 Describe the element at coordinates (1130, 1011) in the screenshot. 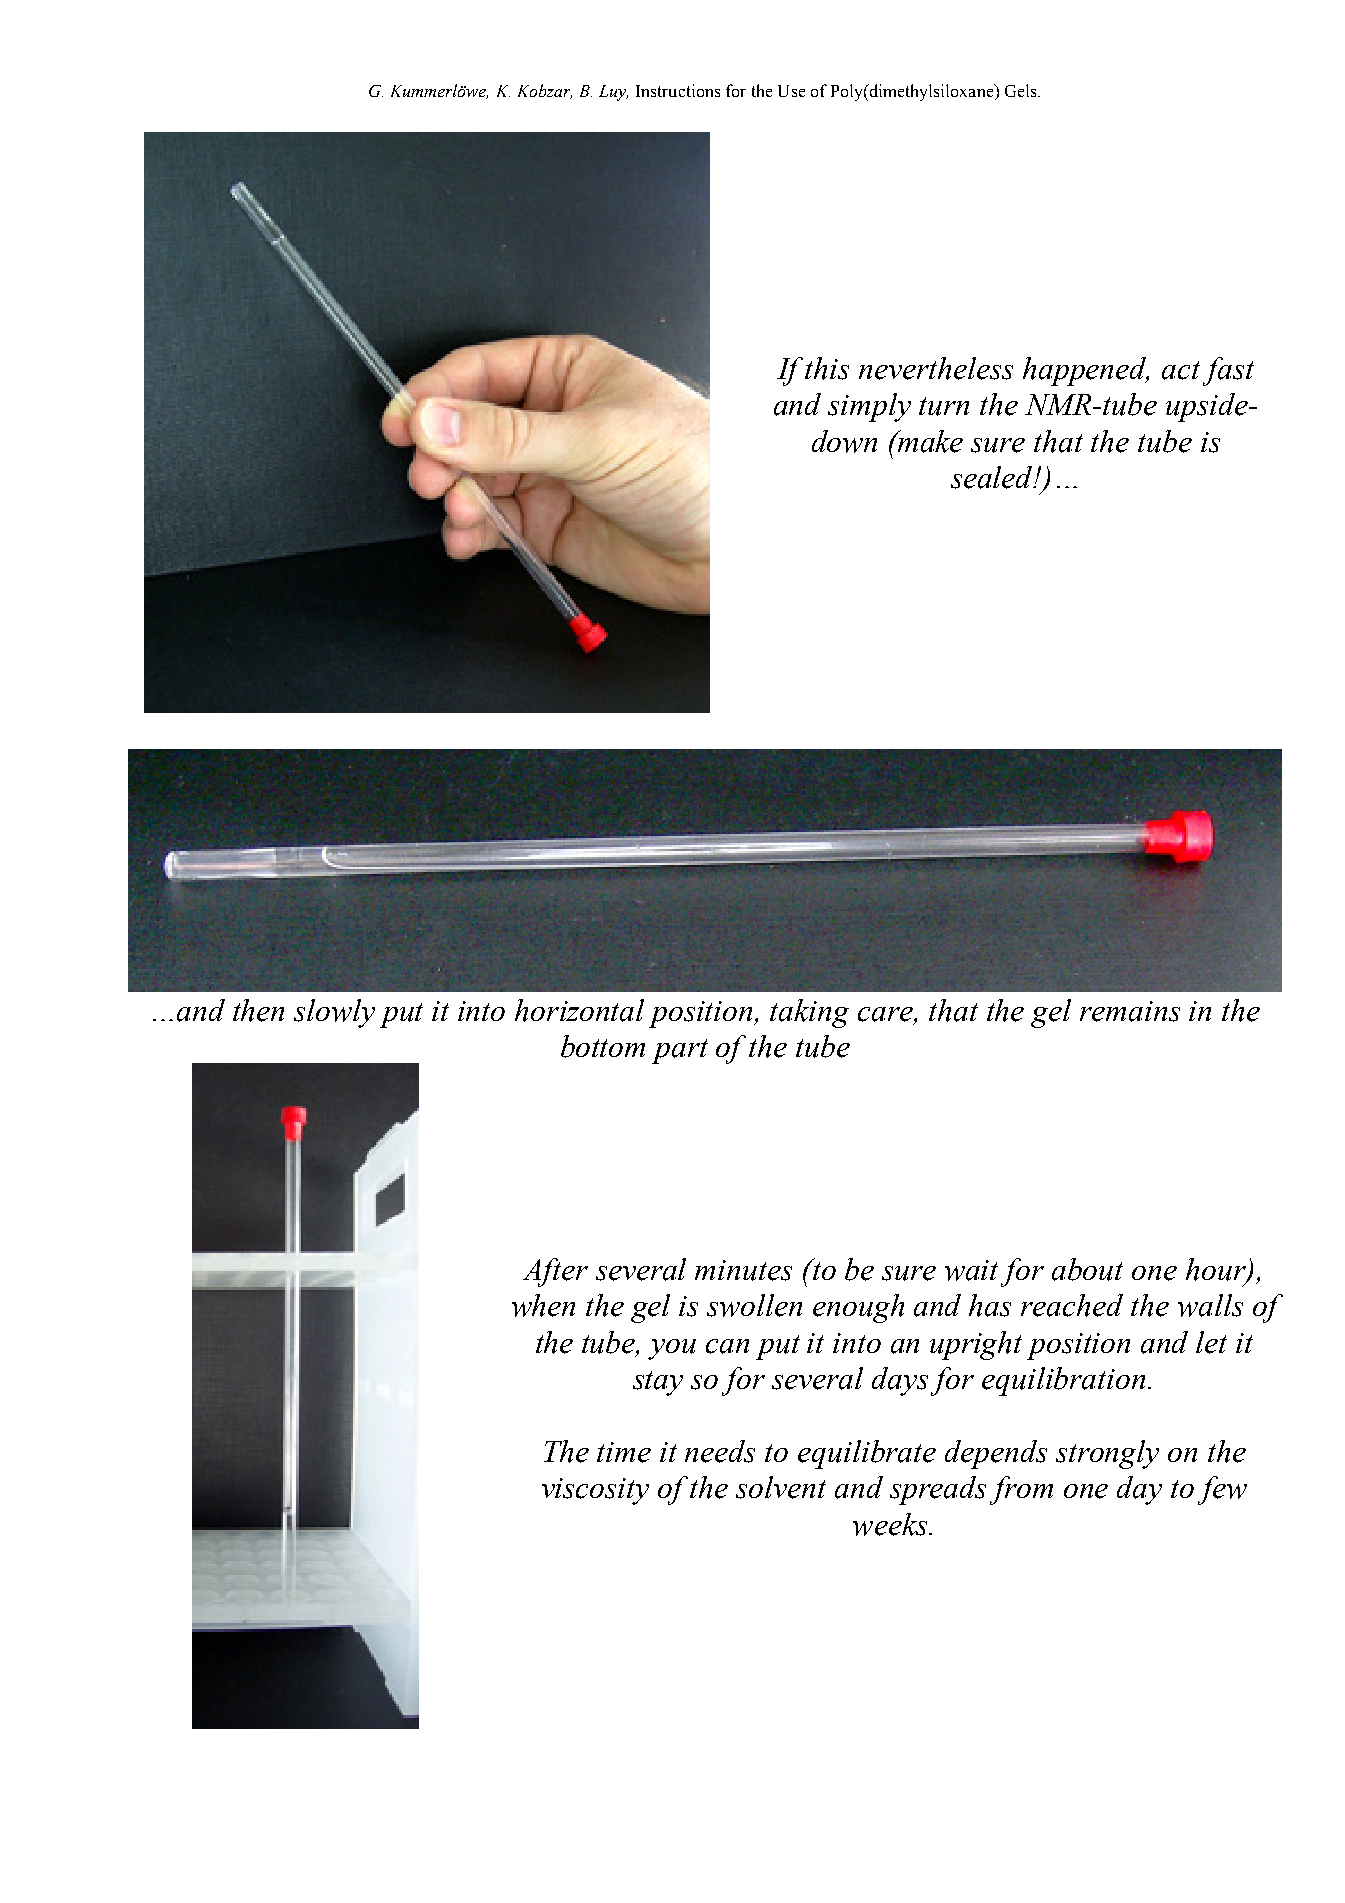

I see `remains` at that location.
